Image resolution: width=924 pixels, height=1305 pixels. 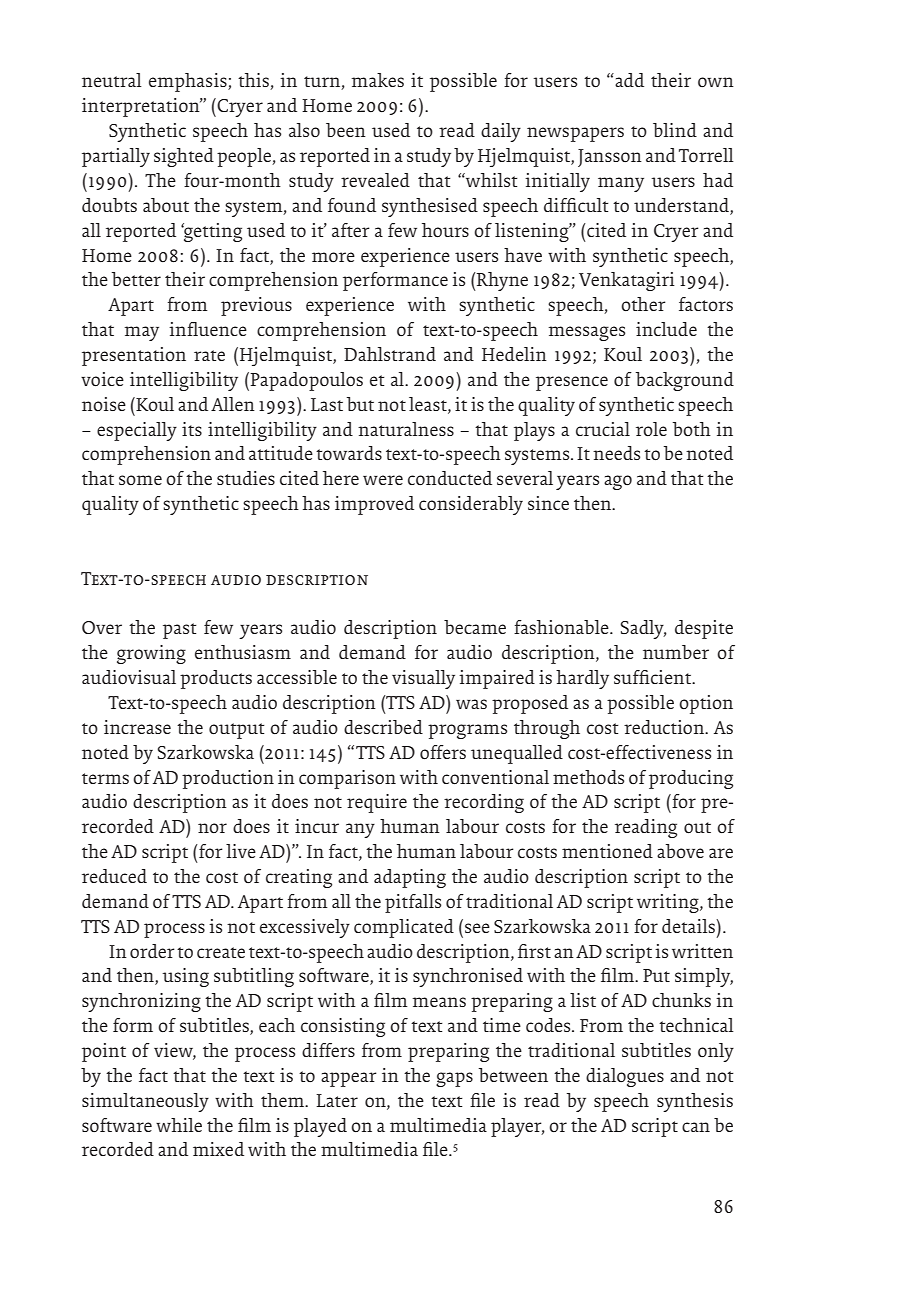 What do you see at coordinates (179, 1125) in the screenshot?
I see `while` at bounding box center [179, 1125].
